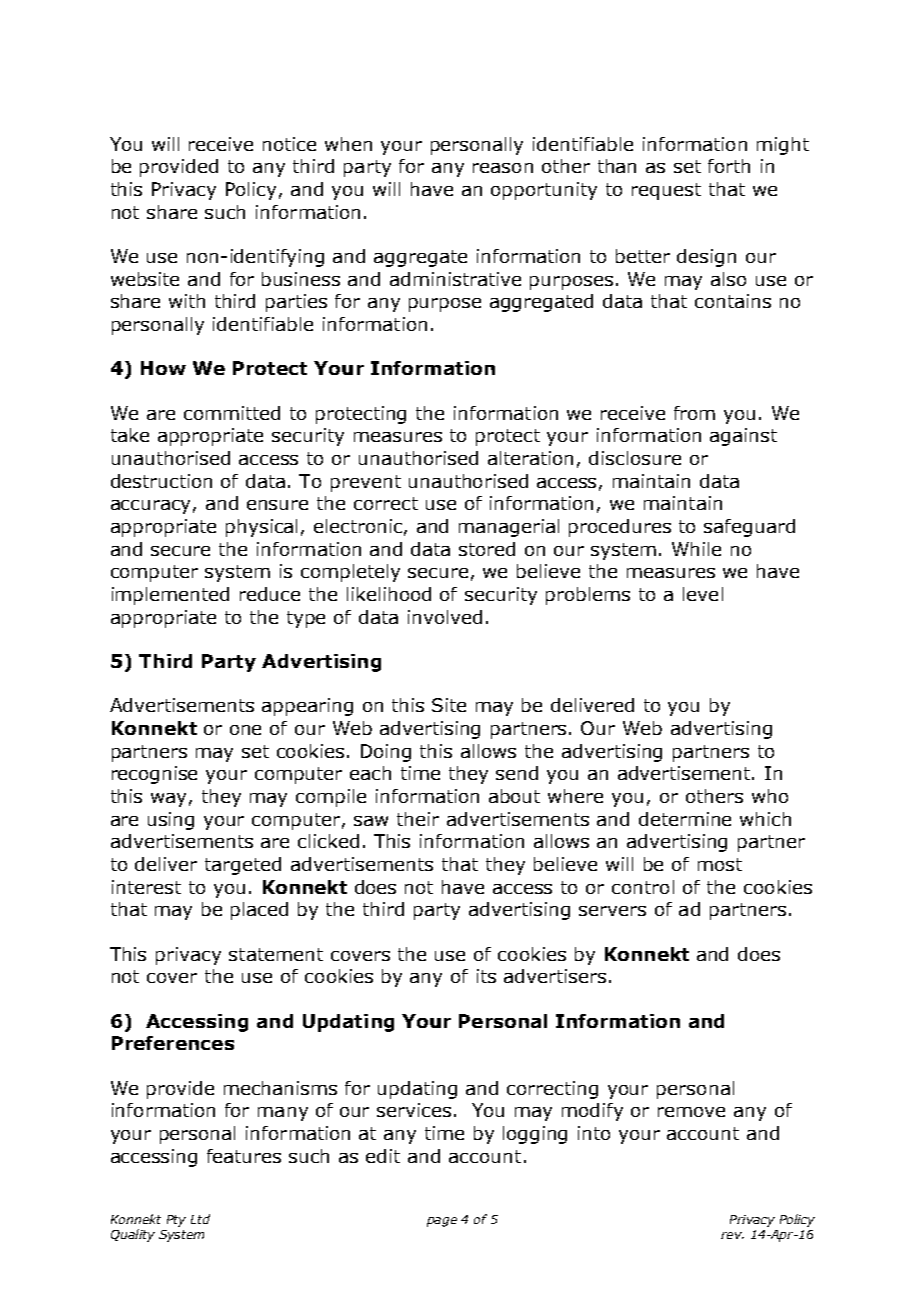 This document has width=924, height=1307. What do you see at coordinates (503, 168) in the document?
I see `reason` at bounding box center [503, 168].
